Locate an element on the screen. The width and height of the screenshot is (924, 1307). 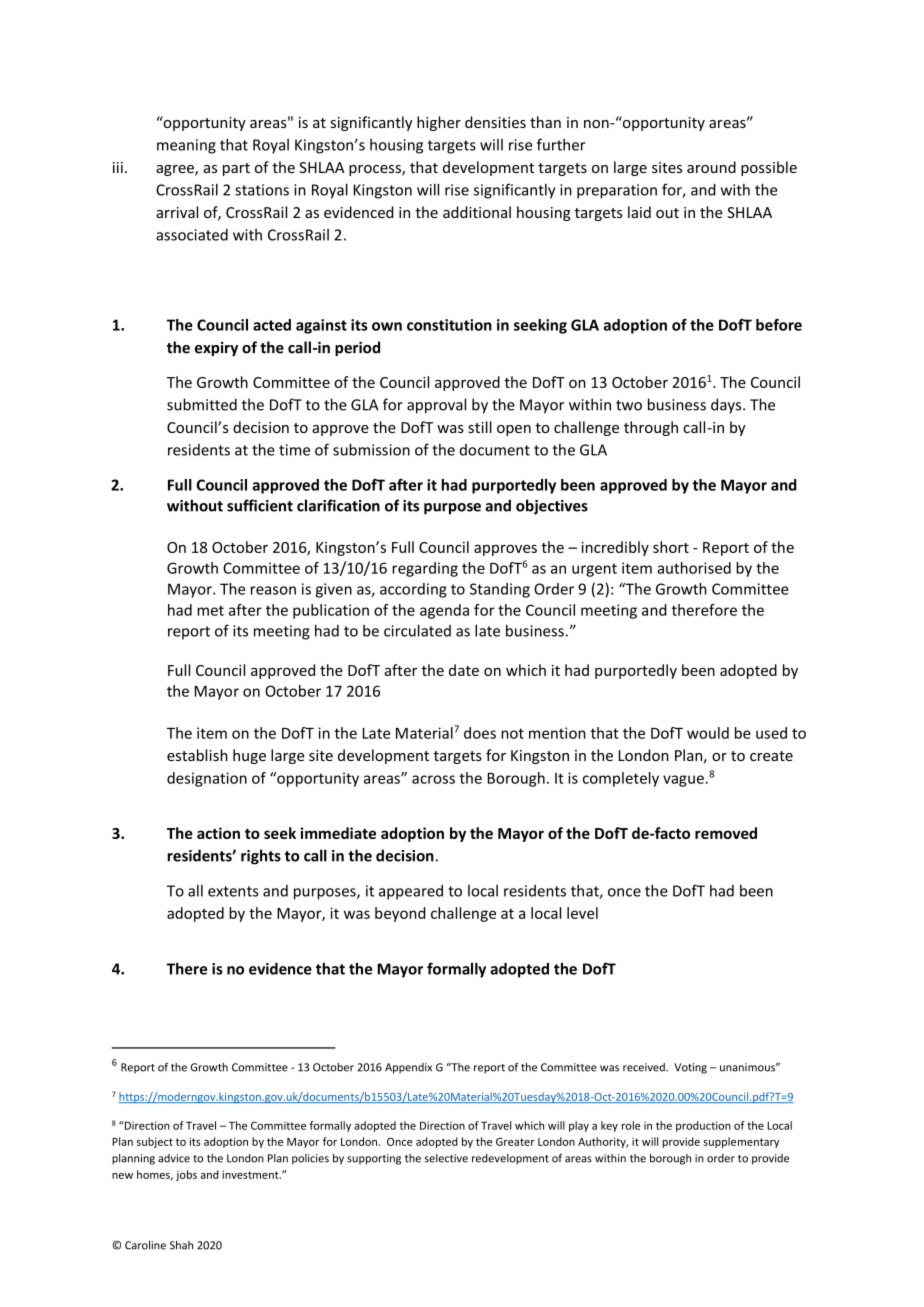
days is located at coordinates (727, 406).
